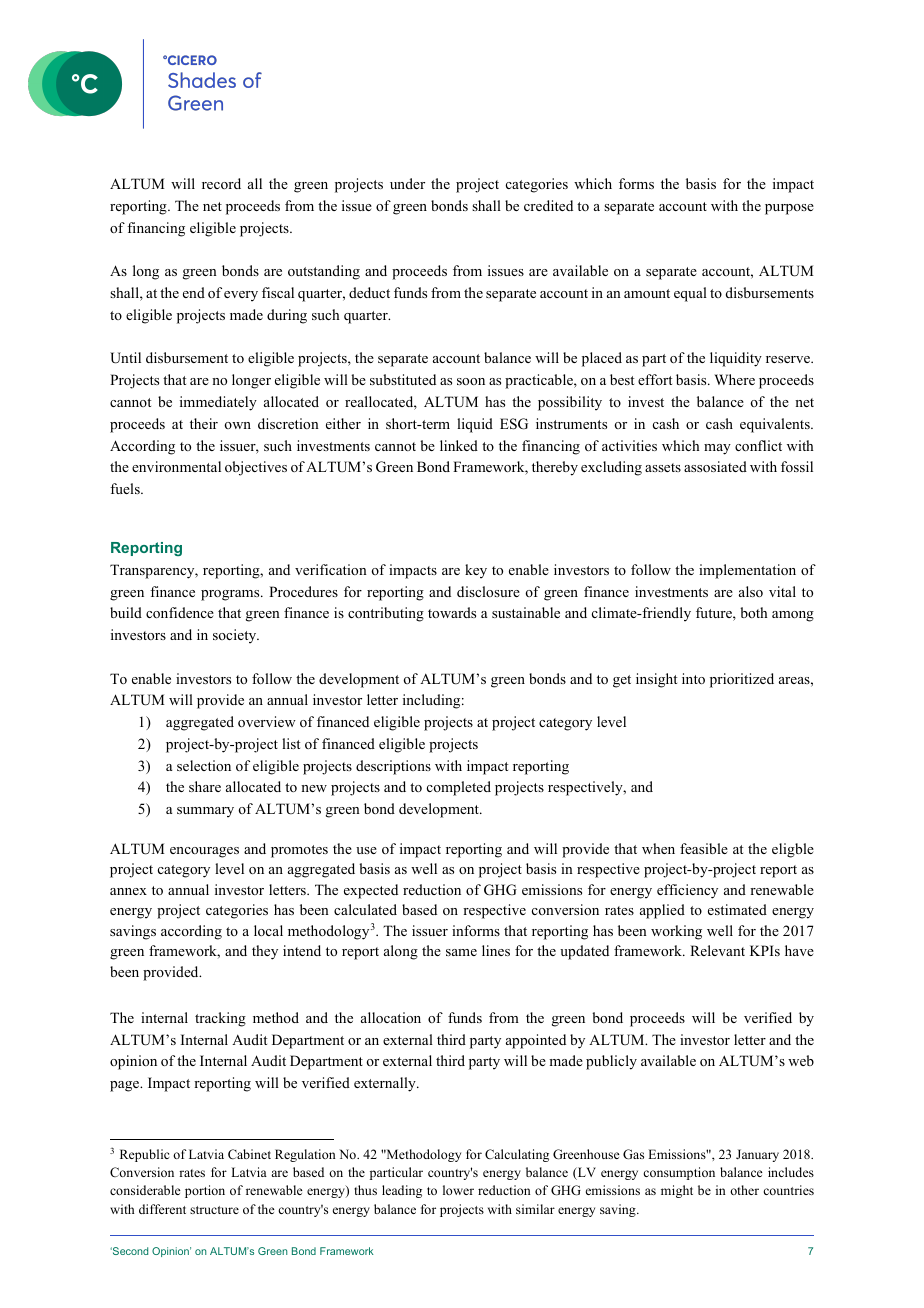 The height and width of the document is (1308, 924). I want to click on overview, so click(267, 721).
